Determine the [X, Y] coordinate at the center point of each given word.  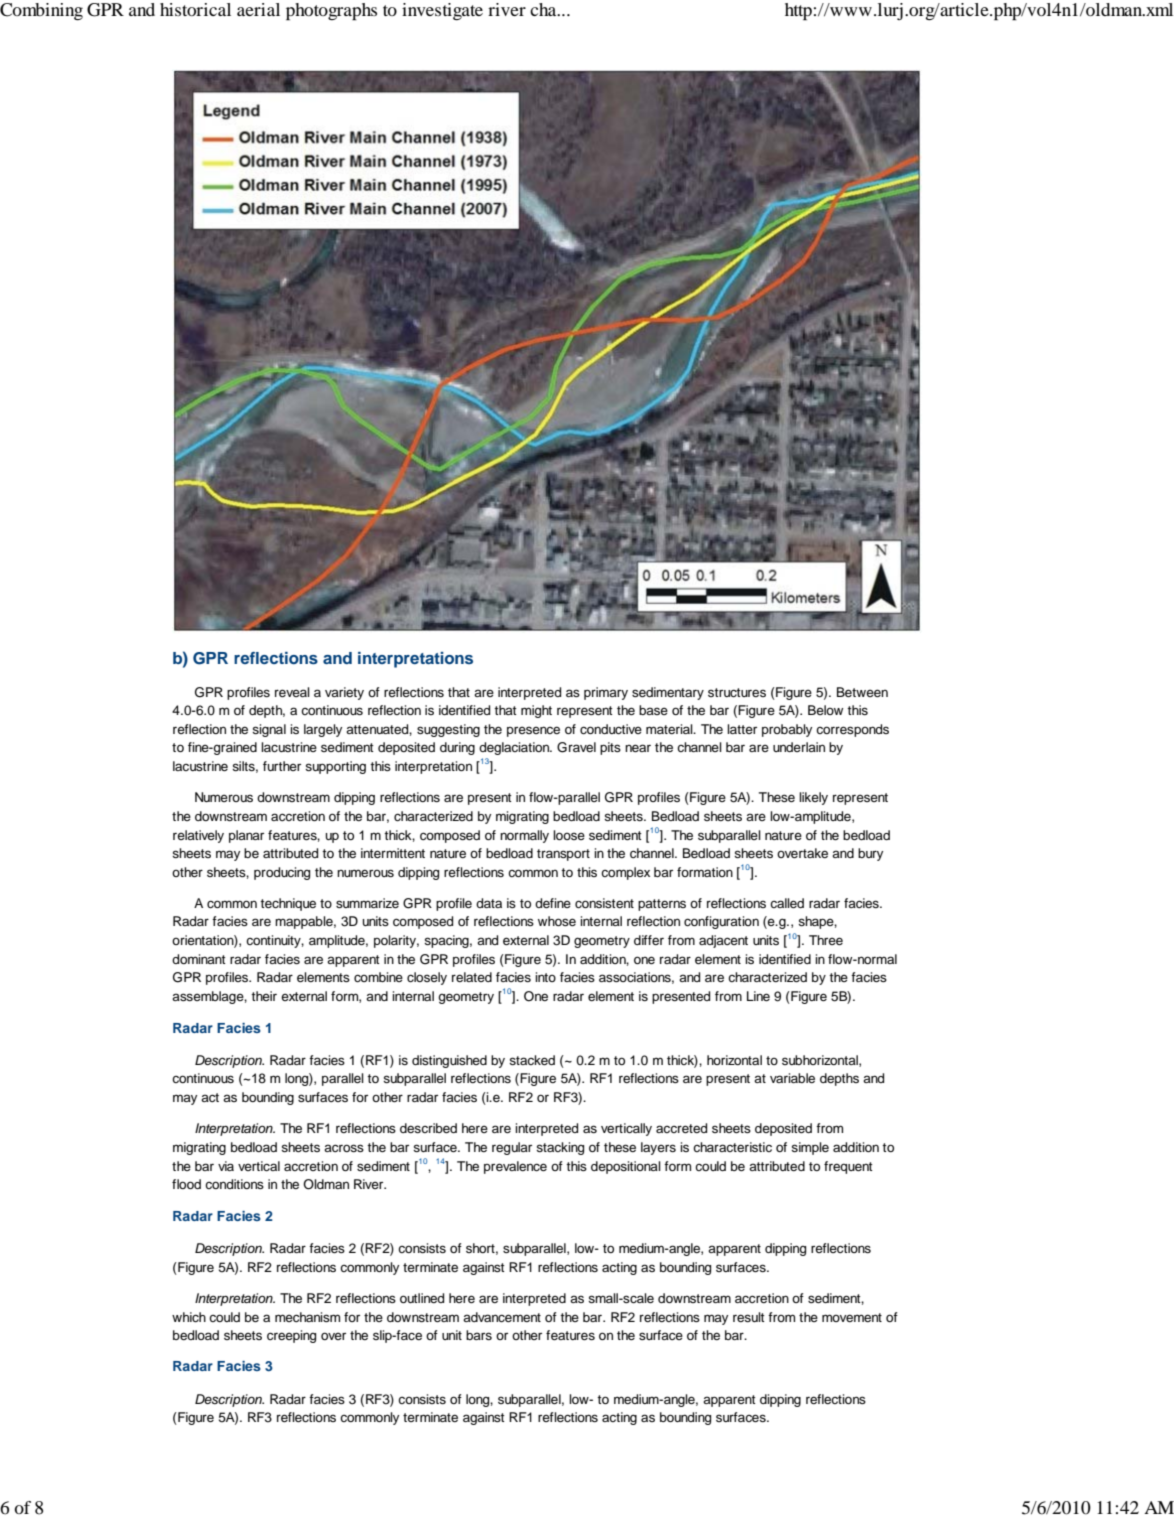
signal [269, 730]
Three [826, 940]
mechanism [307, 1317]
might [536, 711]
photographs [331, 12]
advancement [502, 1317]
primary [606, 693]
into [545, 977]
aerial [258, 9]
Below [825, 710]
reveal [292, 692]
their [264, 996]
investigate [442, 11]
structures [737, 693]
